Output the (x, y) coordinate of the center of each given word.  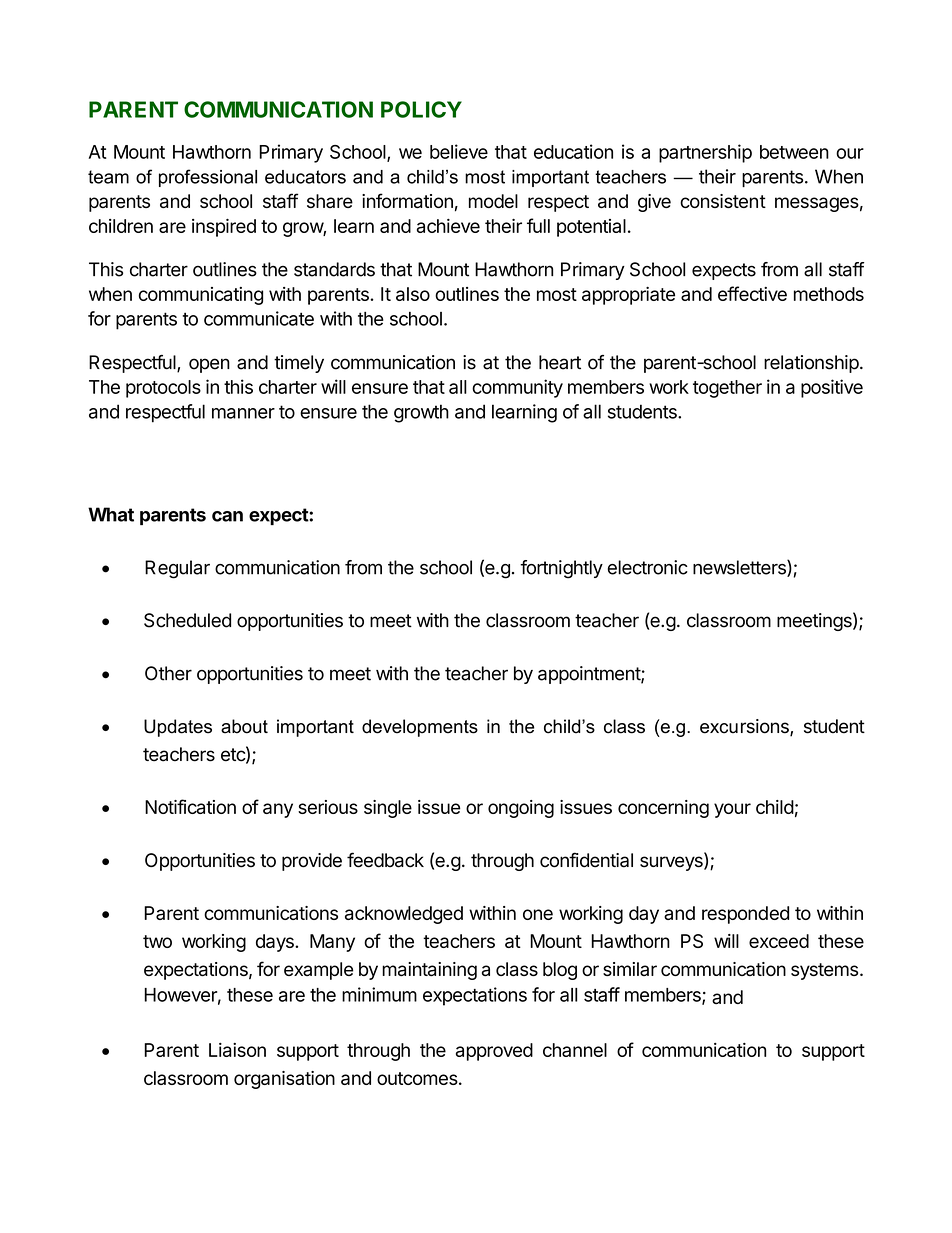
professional (208, 178)
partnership (705, 153)
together (727, 389)
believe (459, 151)
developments (420, 728)
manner (243, 413)
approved (494, 1052)
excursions (745, 727)
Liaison (237, 1050)
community (517, 388)
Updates (178, 728)
